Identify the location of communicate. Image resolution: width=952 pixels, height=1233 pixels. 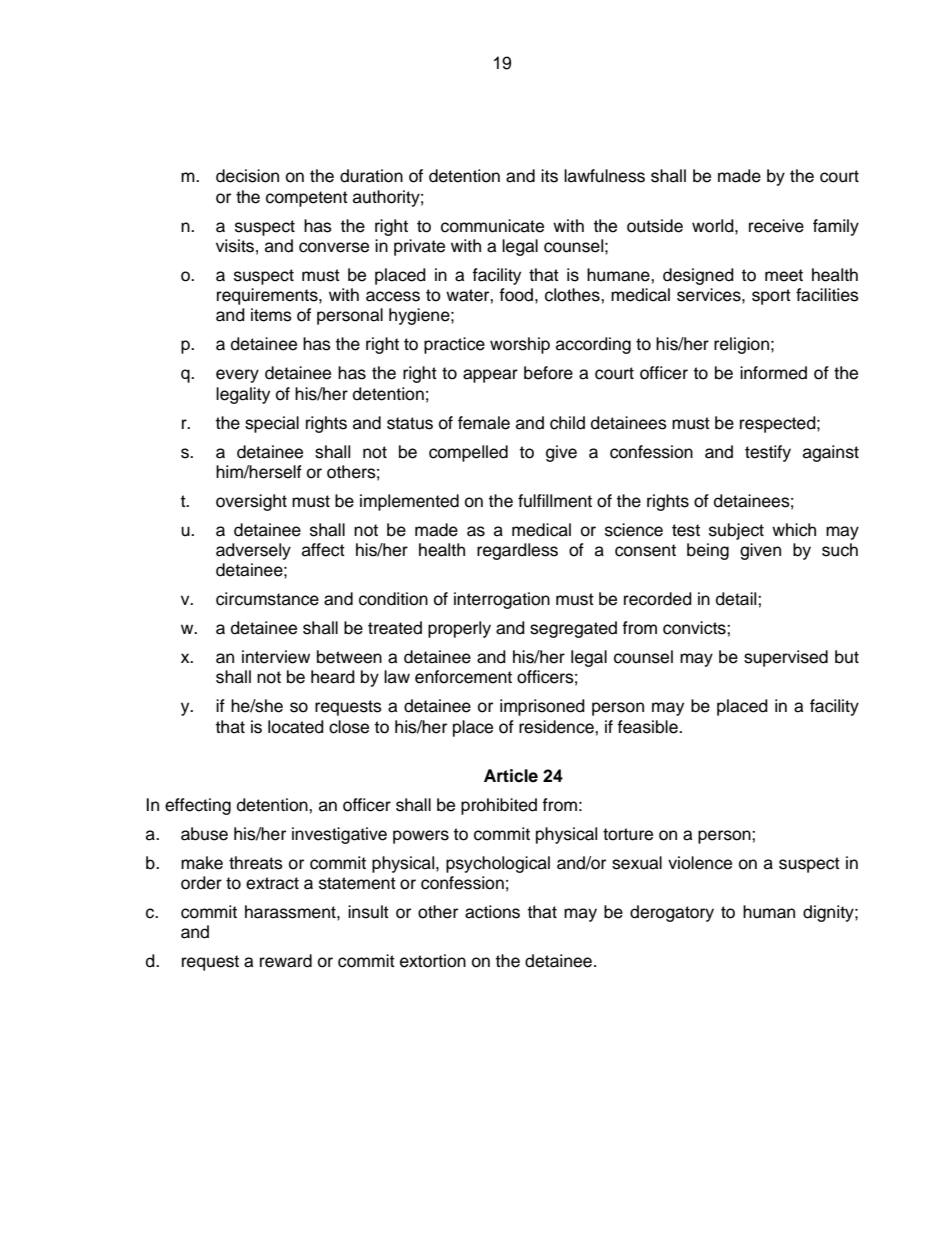
(492, 226).
